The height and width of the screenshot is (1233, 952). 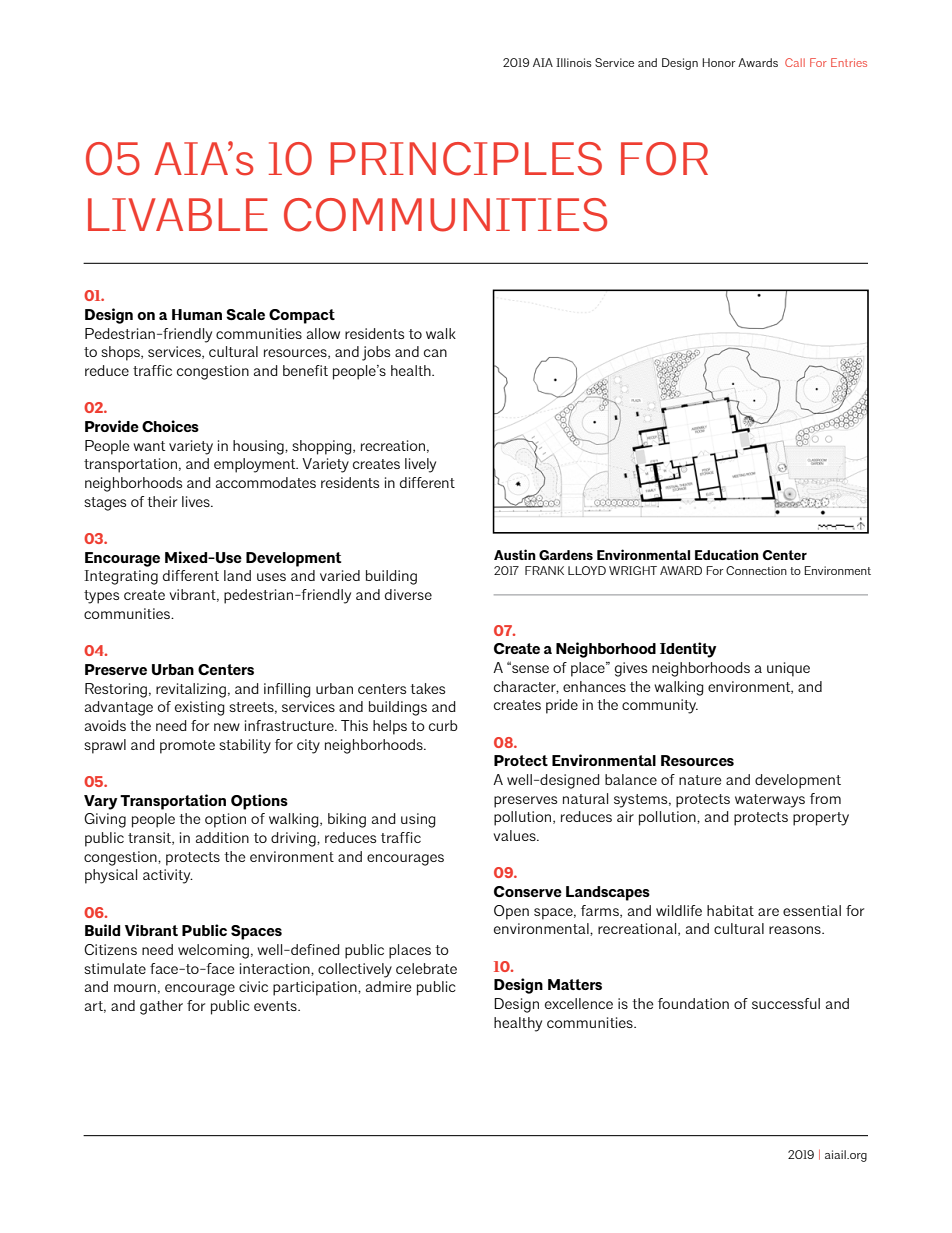 What do you see at coordinates (788, 669) in the screenshot?
I see `unique` at bounding box center [788, 669].
